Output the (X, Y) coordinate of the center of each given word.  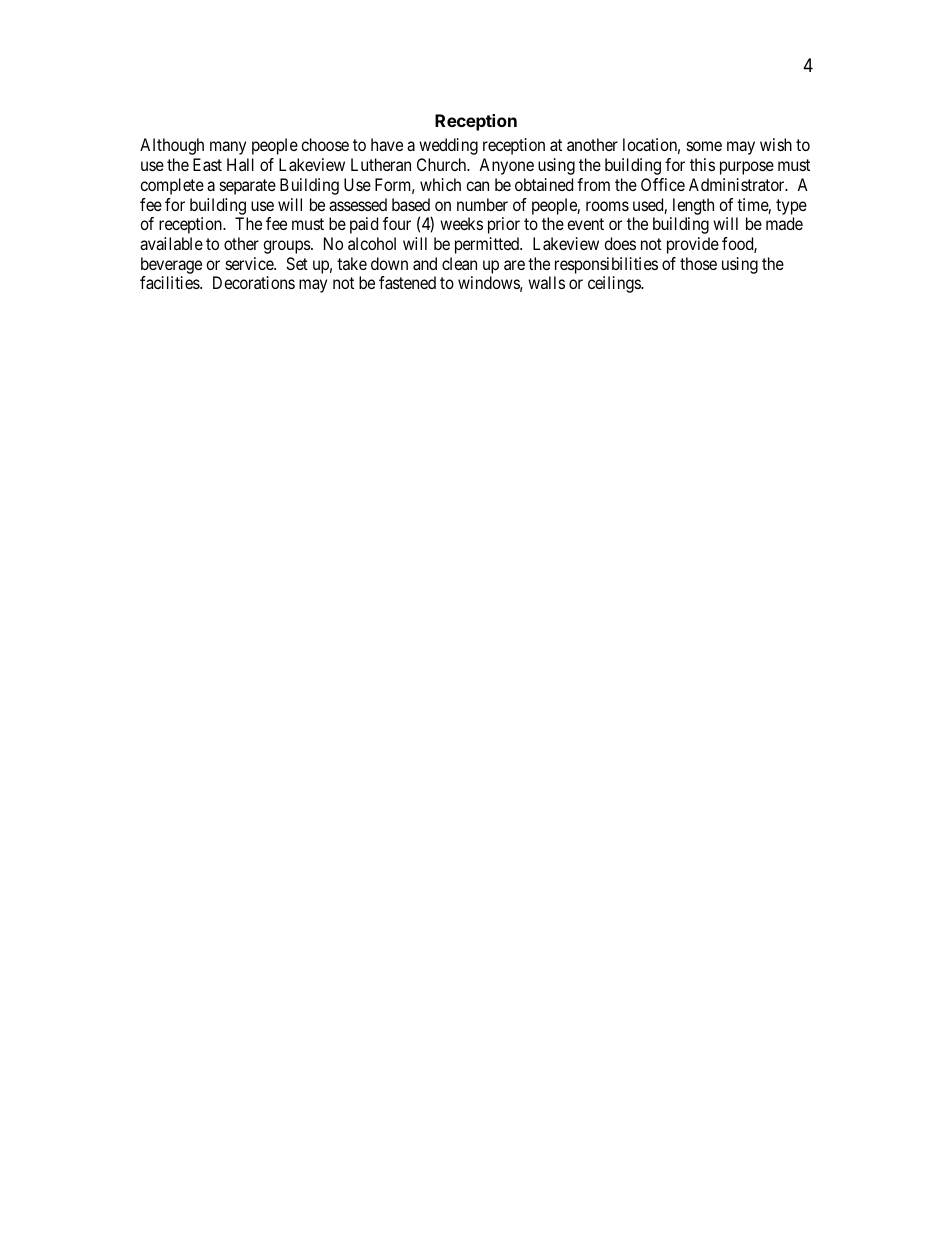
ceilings (615, 284)
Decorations (254, 282)
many (228, 148)
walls (546, 282)
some (704, 146)
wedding (448, 146)
